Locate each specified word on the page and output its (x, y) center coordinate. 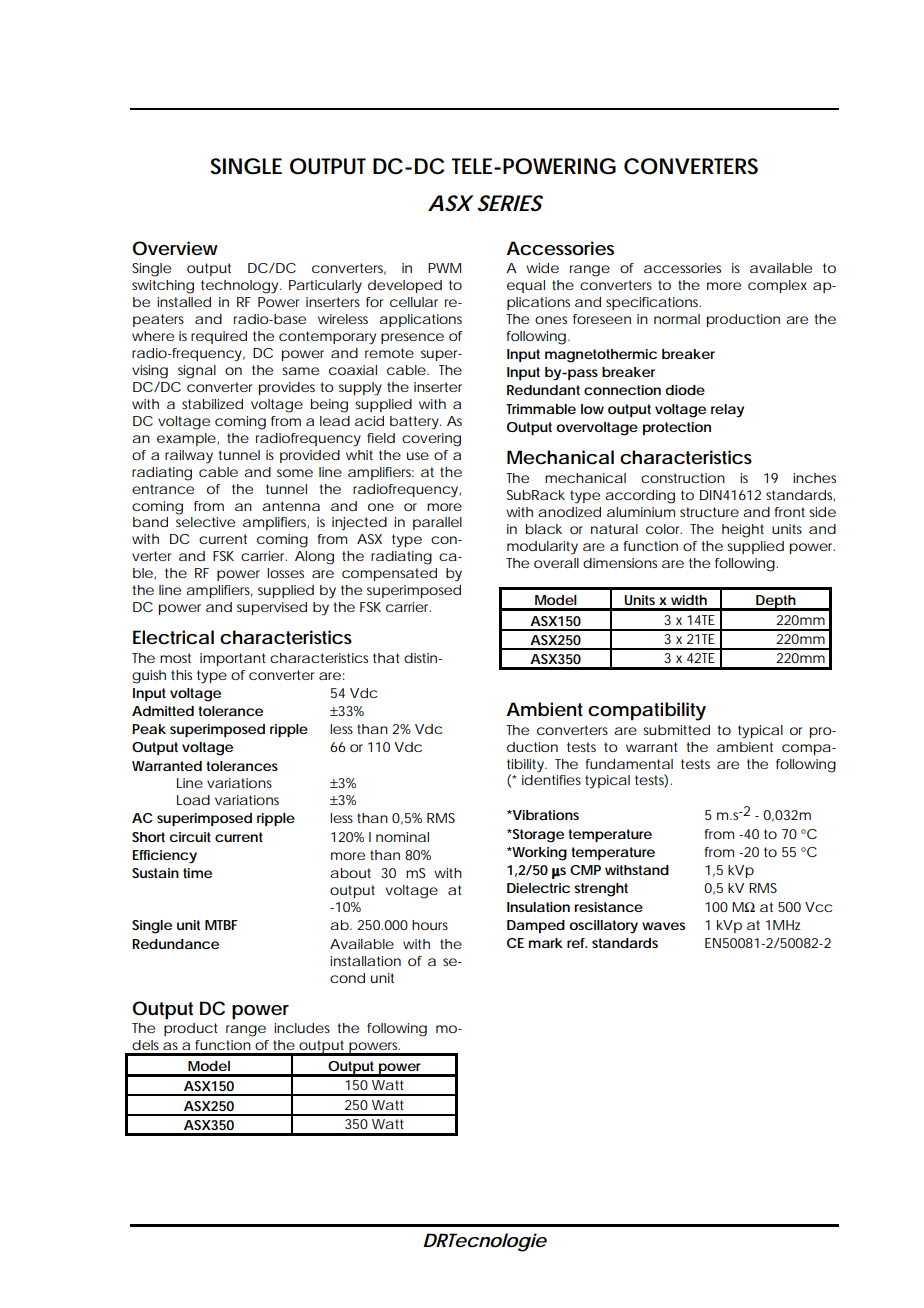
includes (302, 1028)
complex (777, 286)
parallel (437, 523)
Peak (149, 729)
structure (709, 512)
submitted (676, 730)
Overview (175, 248)
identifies (551, 780)
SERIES (510, 203)
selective (205, 522)
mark (546, 943)
